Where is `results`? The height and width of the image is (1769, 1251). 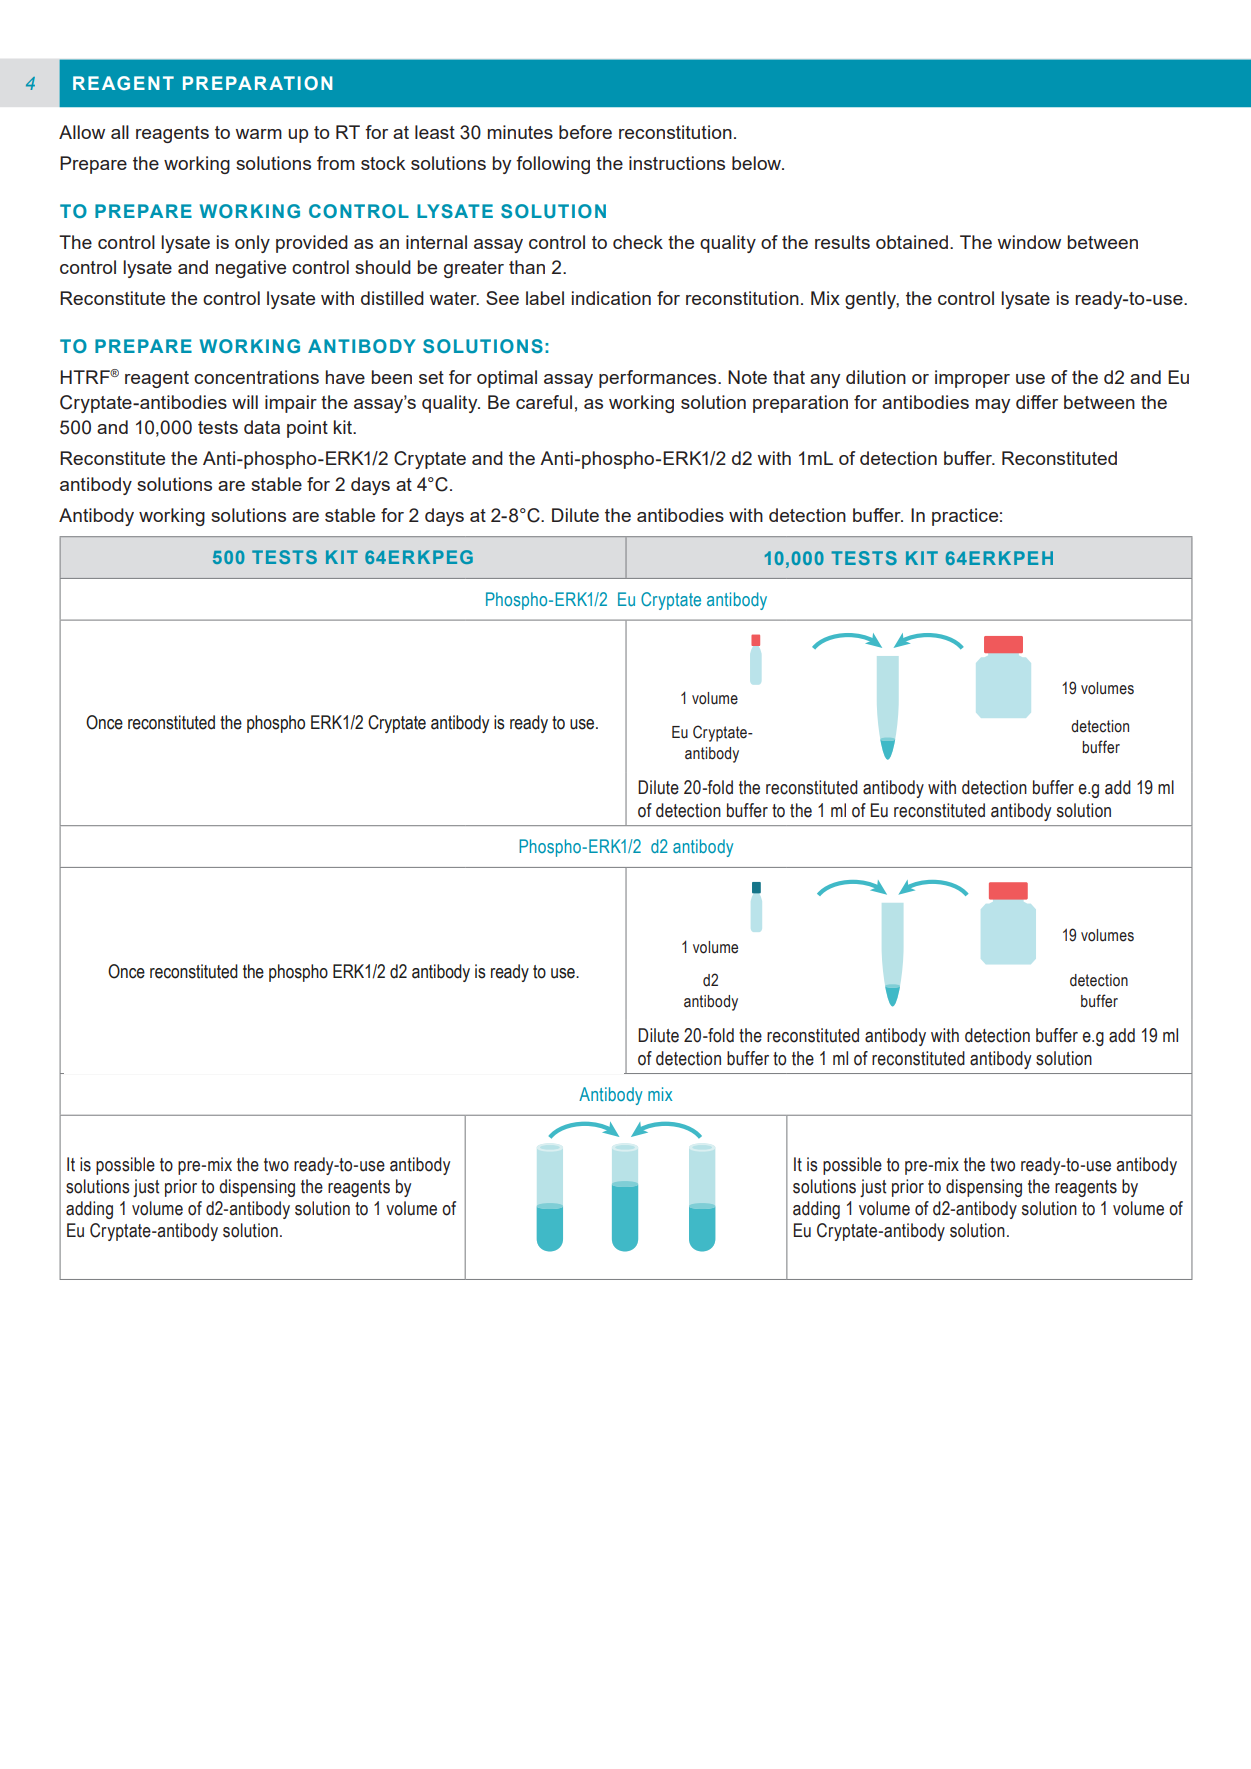
results is located at coordinates (842, 242).
